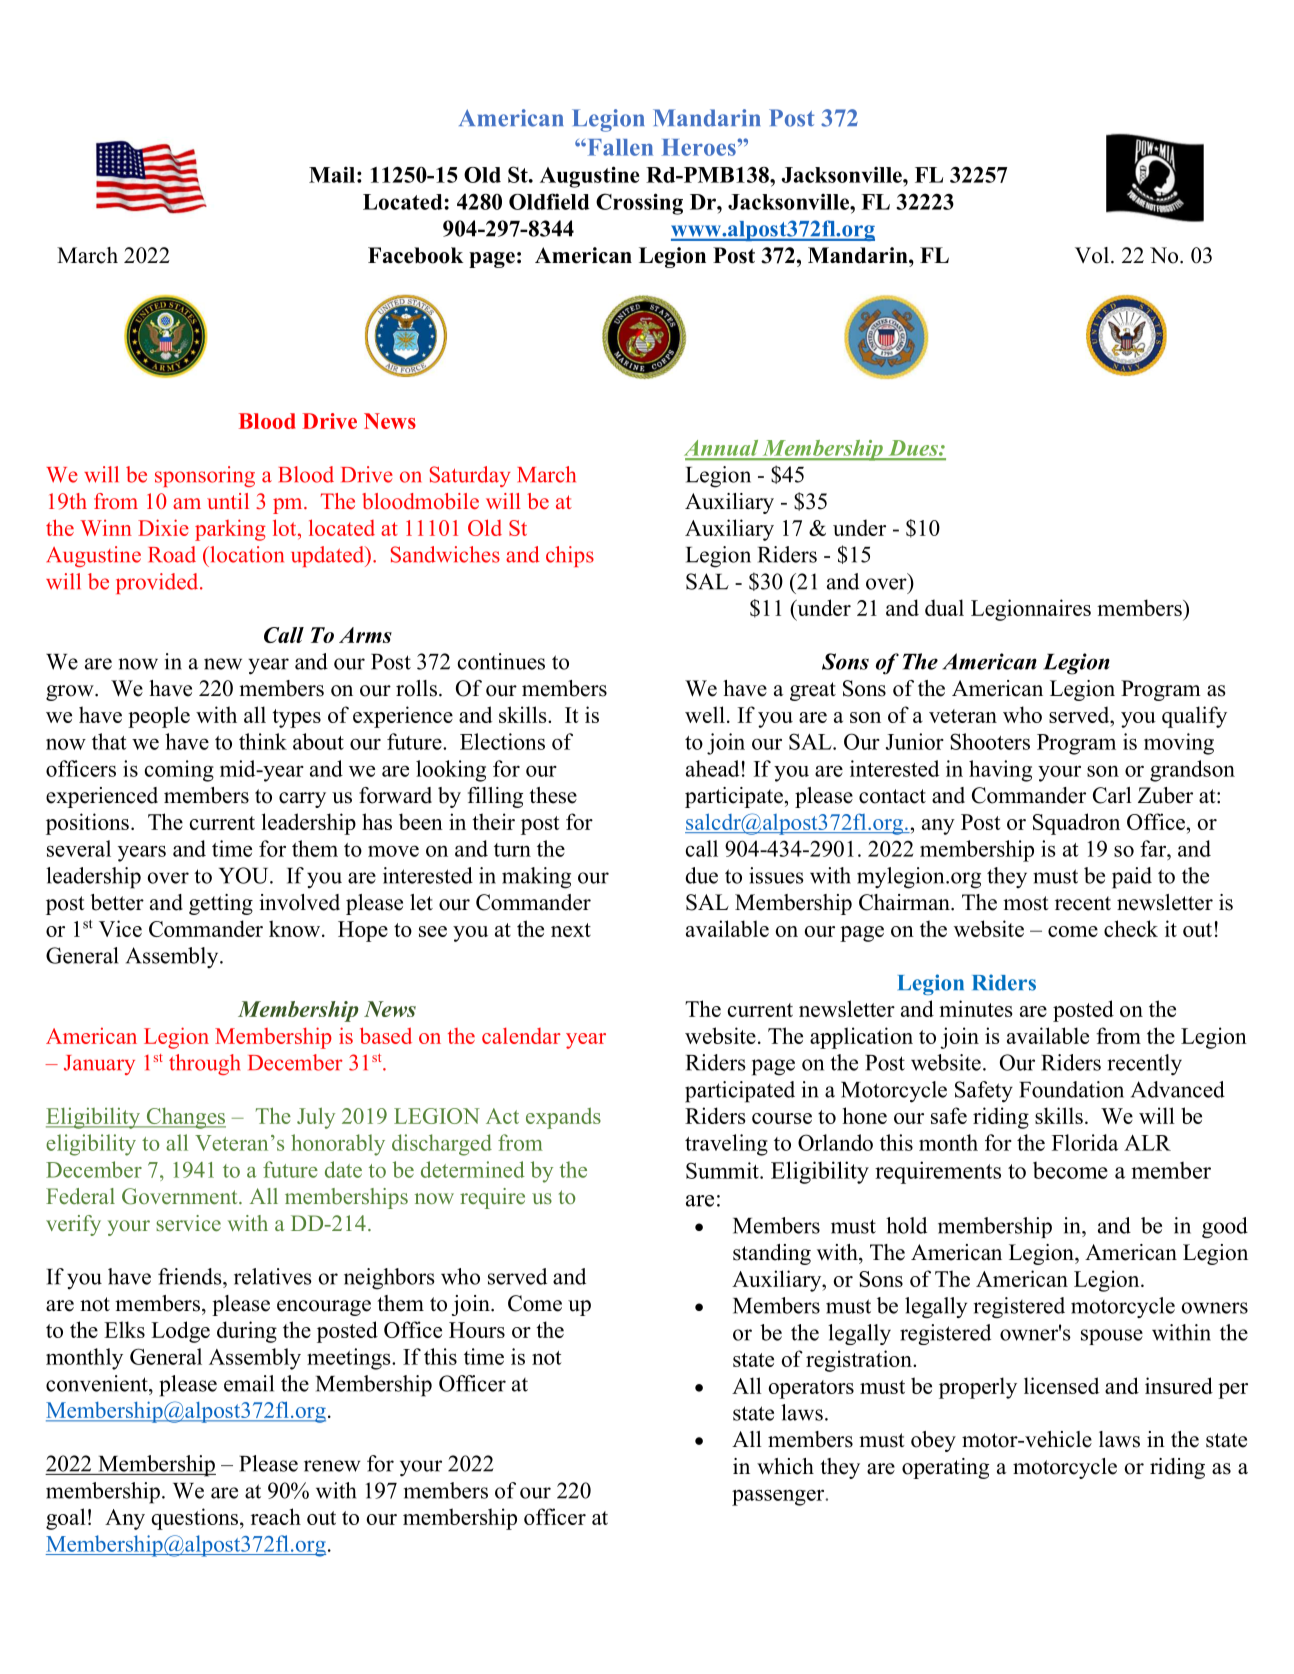  Describe the element at coordinates (416, 255) in the screenshot. I see `Facebook` at that location.
